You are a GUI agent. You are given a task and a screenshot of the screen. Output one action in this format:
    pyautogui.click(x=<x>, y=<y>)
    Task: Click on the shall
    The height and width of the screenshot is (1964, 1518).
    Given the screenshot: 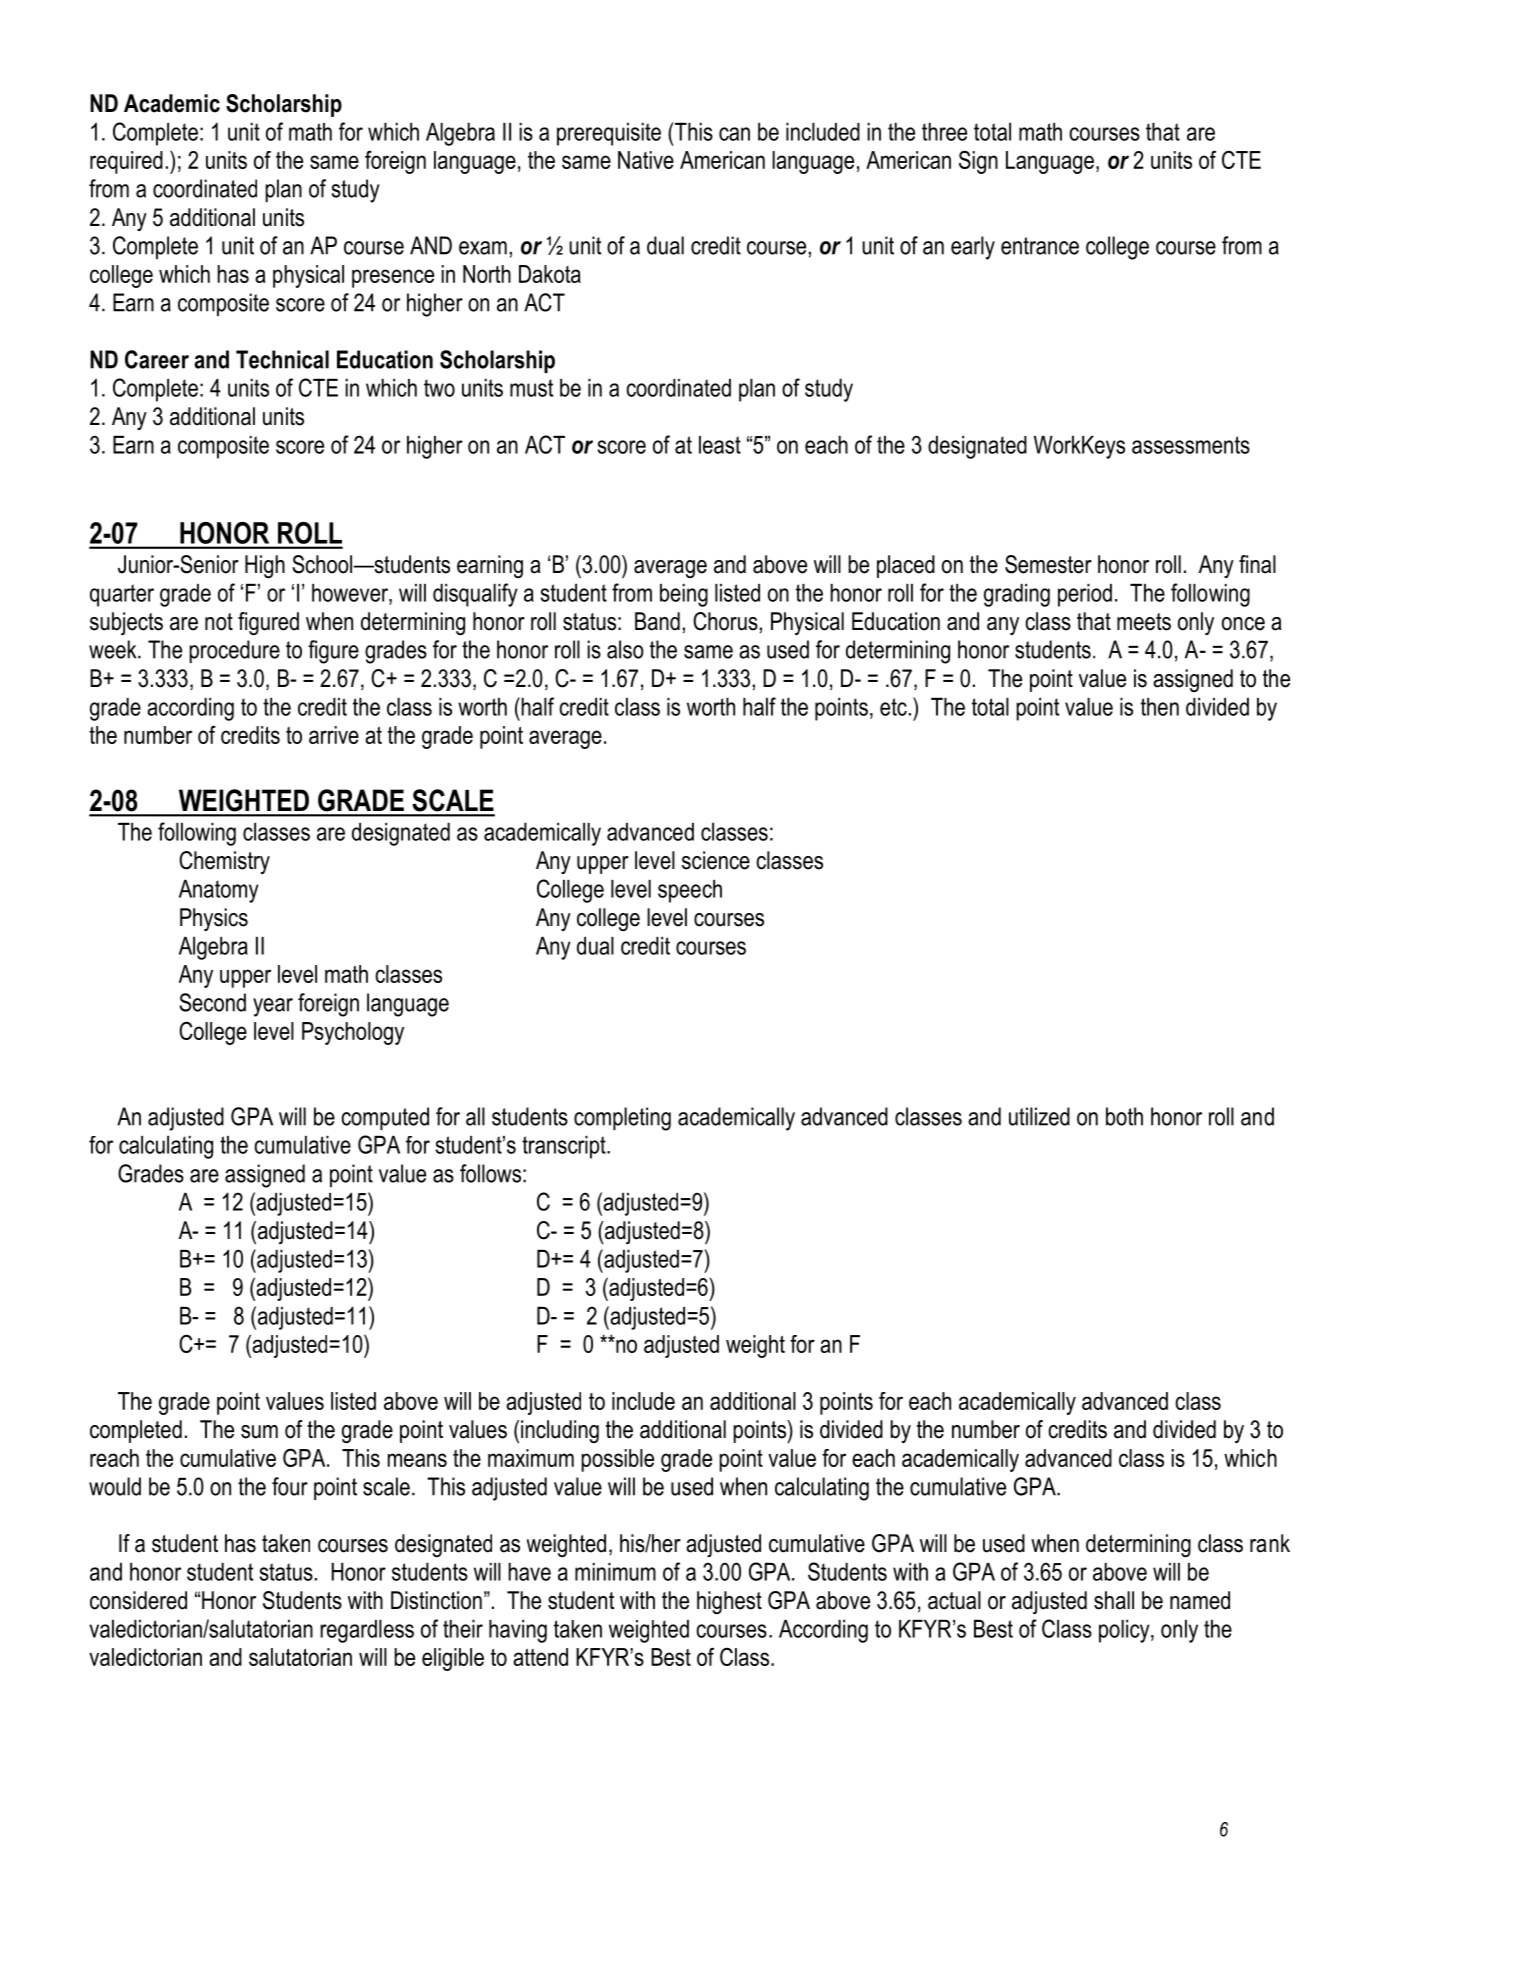 What is the action you would take?
    pyautogui.click(x=1114, y=1600)
